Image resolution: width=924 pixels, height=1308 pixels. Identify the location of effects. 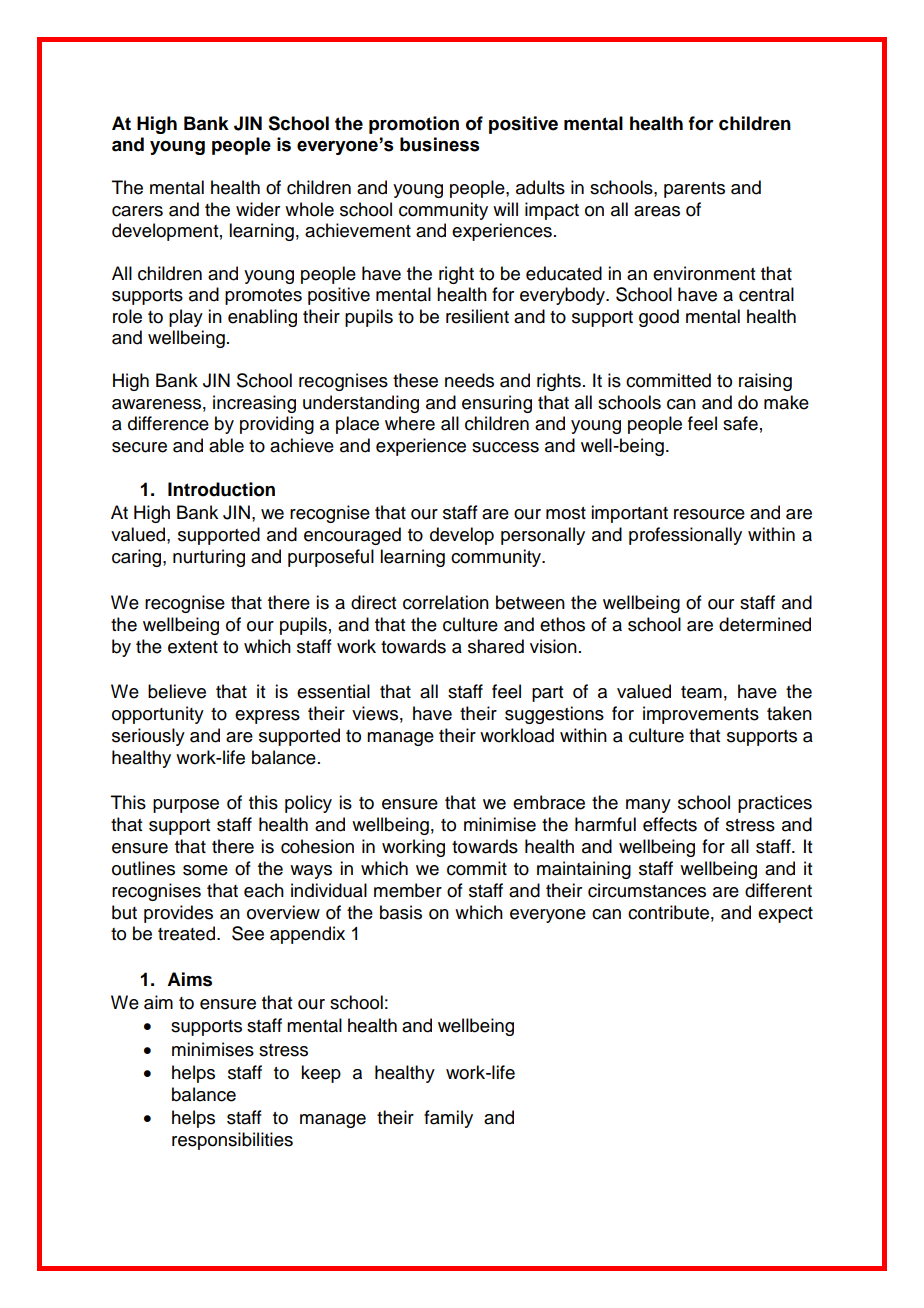
(670, 824).
